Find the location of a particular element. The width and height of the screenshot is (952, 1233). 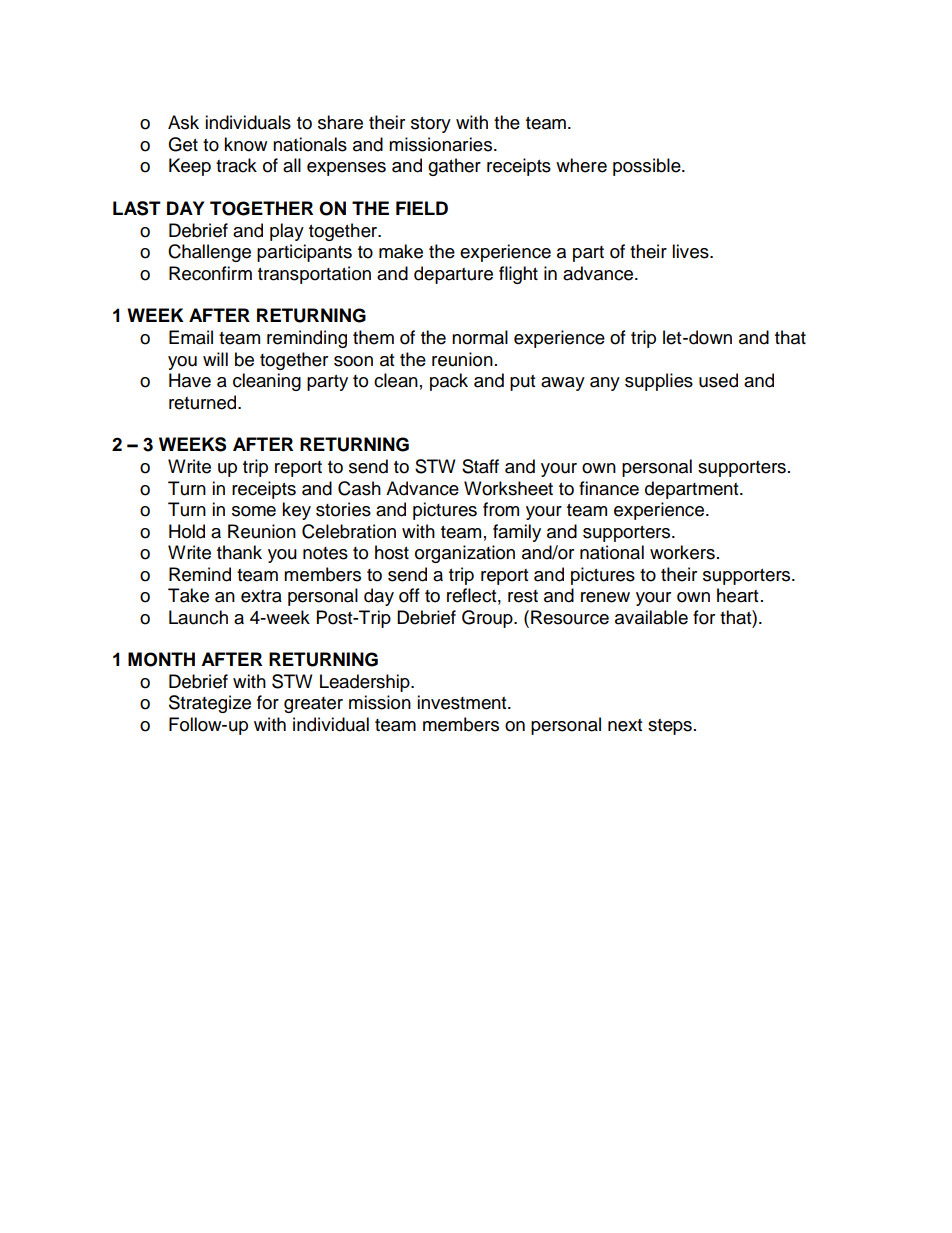

supplies is located at coordinates (659, 382).
